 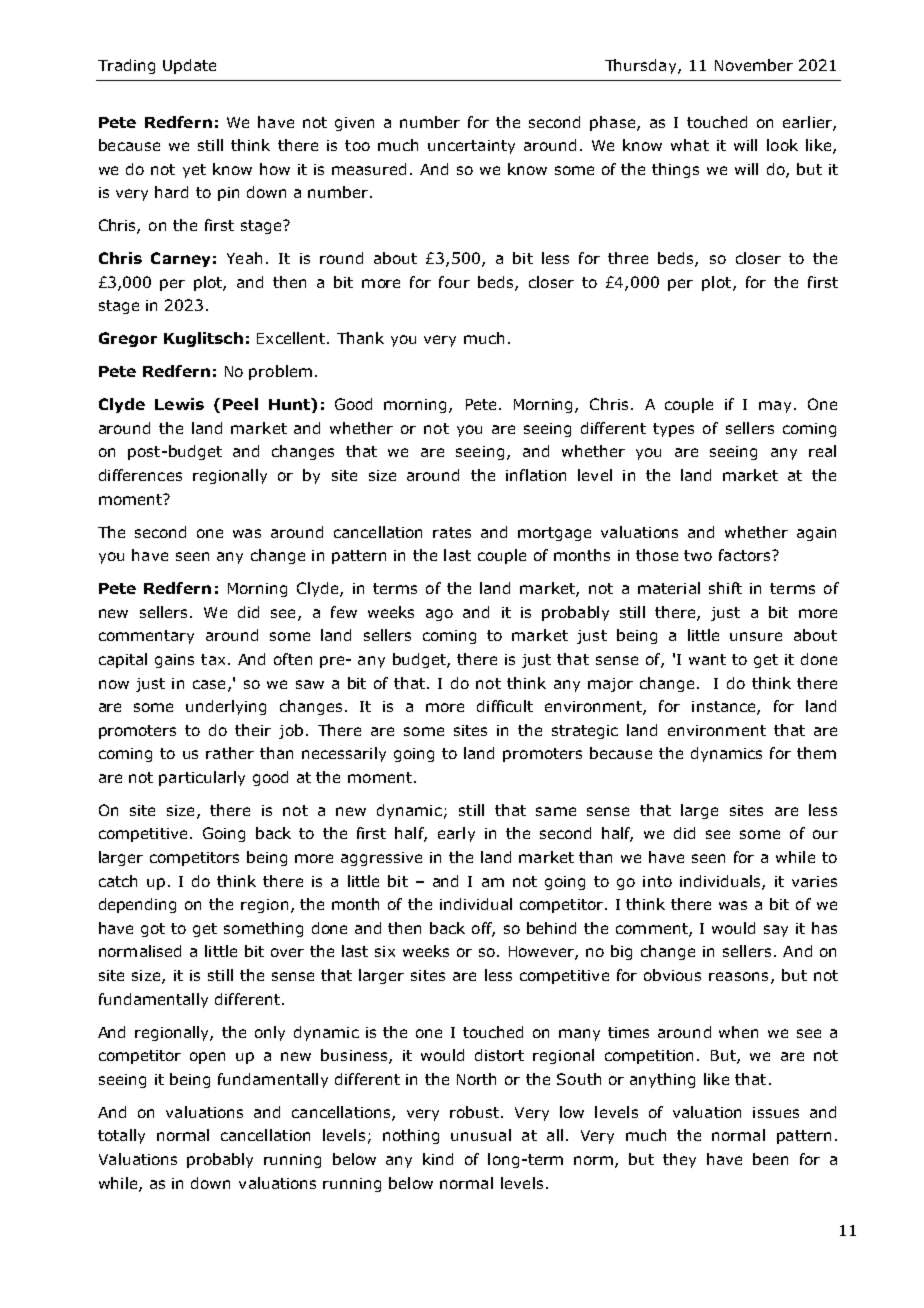 I want to click on unusual, so click(x=481, y=1135).
